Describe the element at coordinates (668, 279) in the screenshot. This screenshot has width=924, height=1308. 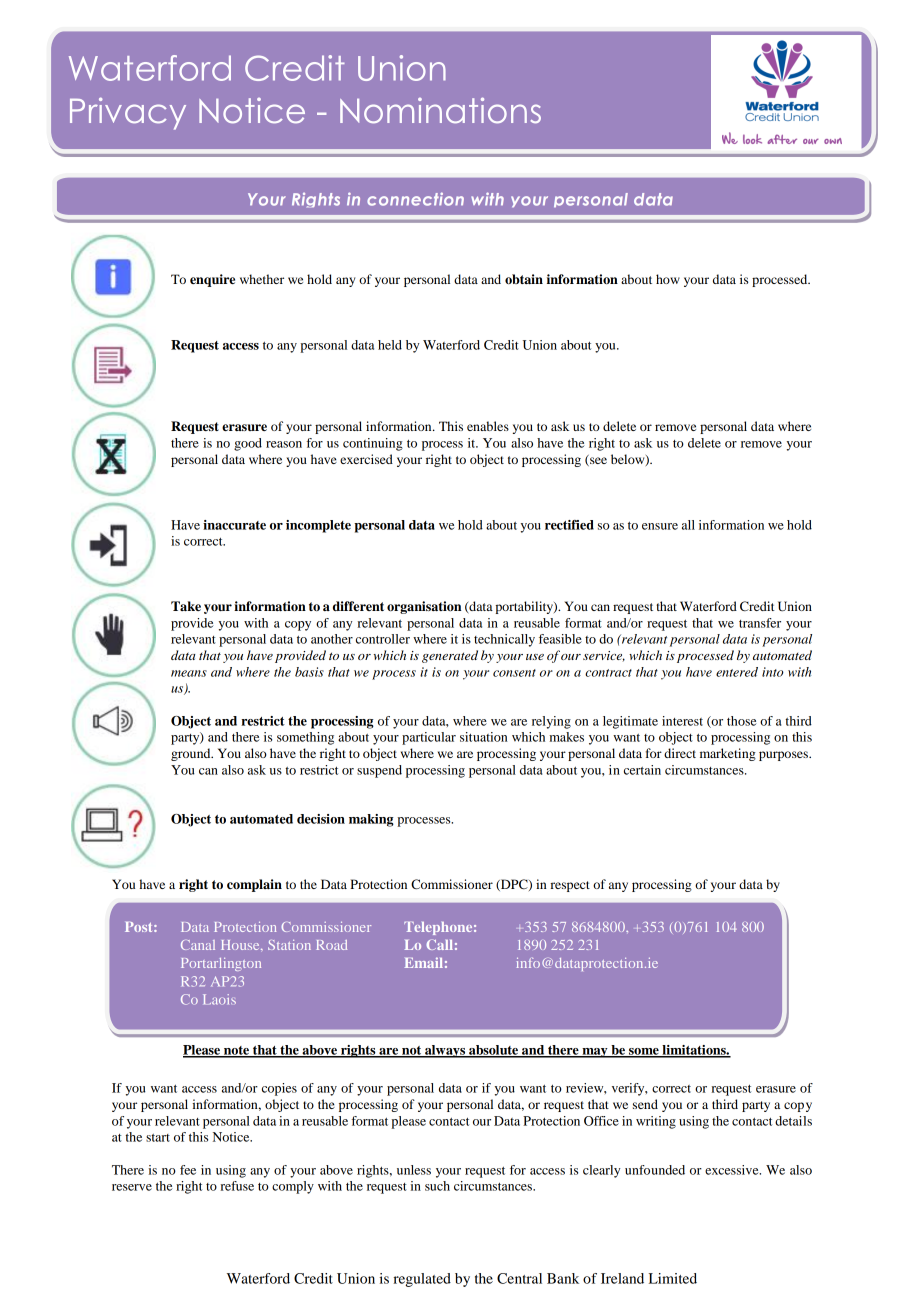
I see `how` at that location.
